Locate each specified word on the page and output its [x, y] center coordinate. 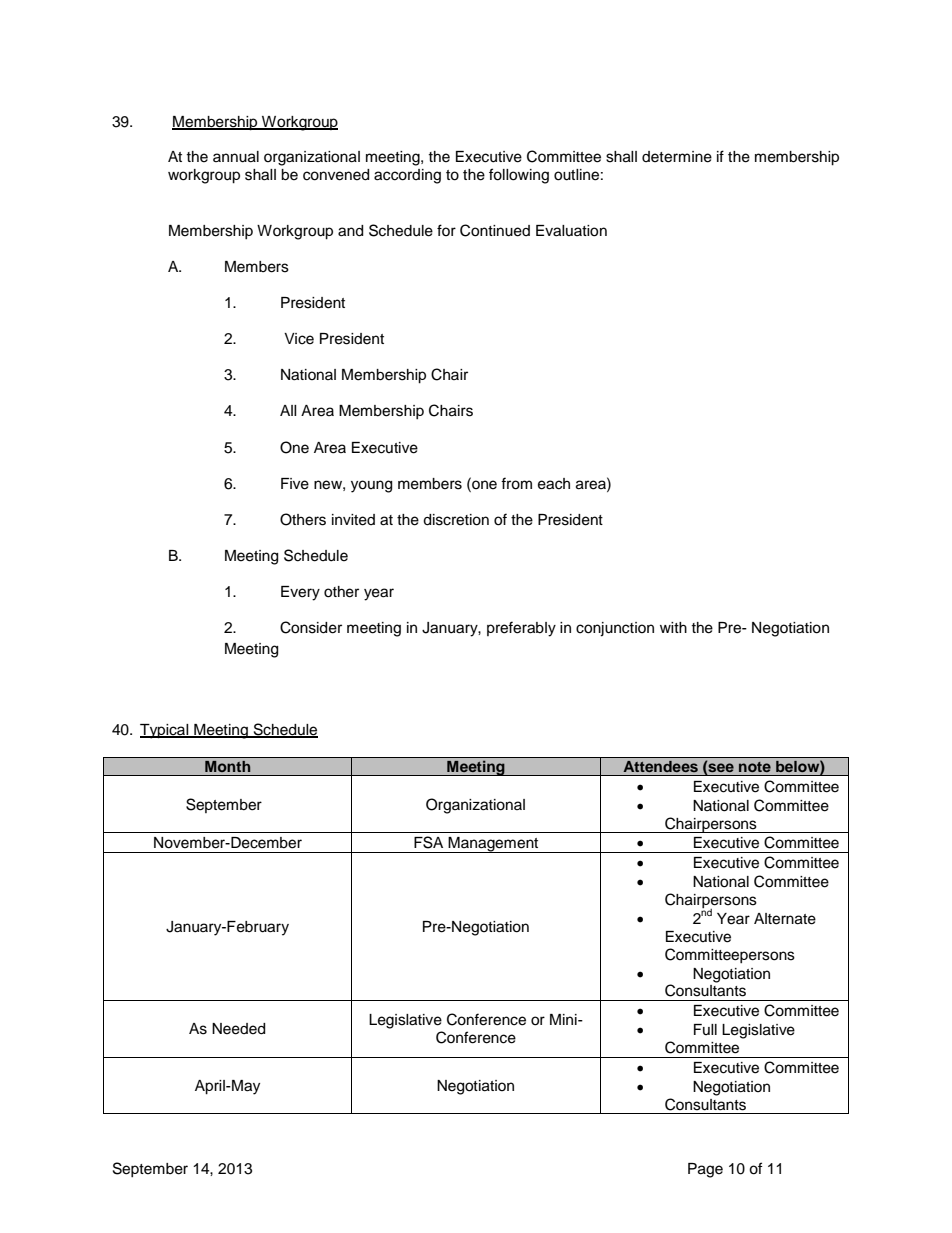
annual [236, 157]
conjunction [615, 629]
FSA [428, 842]
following [519, 176]
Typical [165, 731]
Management [494, 845]
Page [705, 1170]
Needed [238, 1029]
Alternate [785, 919]
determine [677, 157]
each [554, 484]
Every [300, 593]
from [516, 483]
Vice [299, 339]
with [673, 627]
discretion [456, 520]
